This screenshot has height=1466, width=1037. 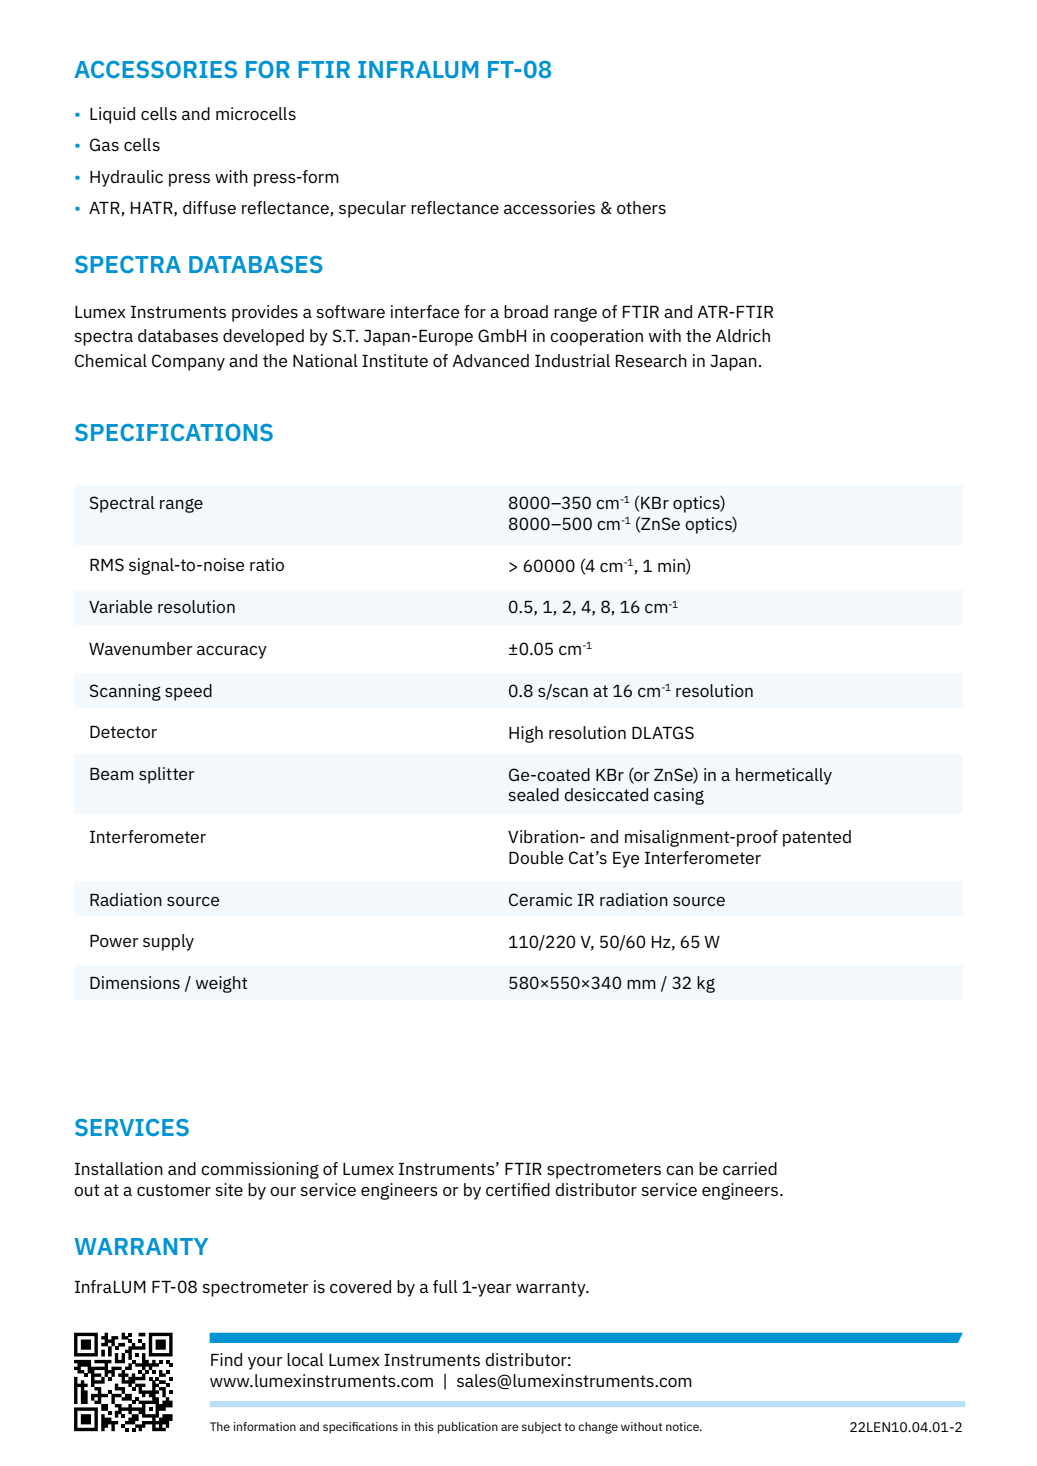 I want to click on Find, so click(x=226, y=1359).
